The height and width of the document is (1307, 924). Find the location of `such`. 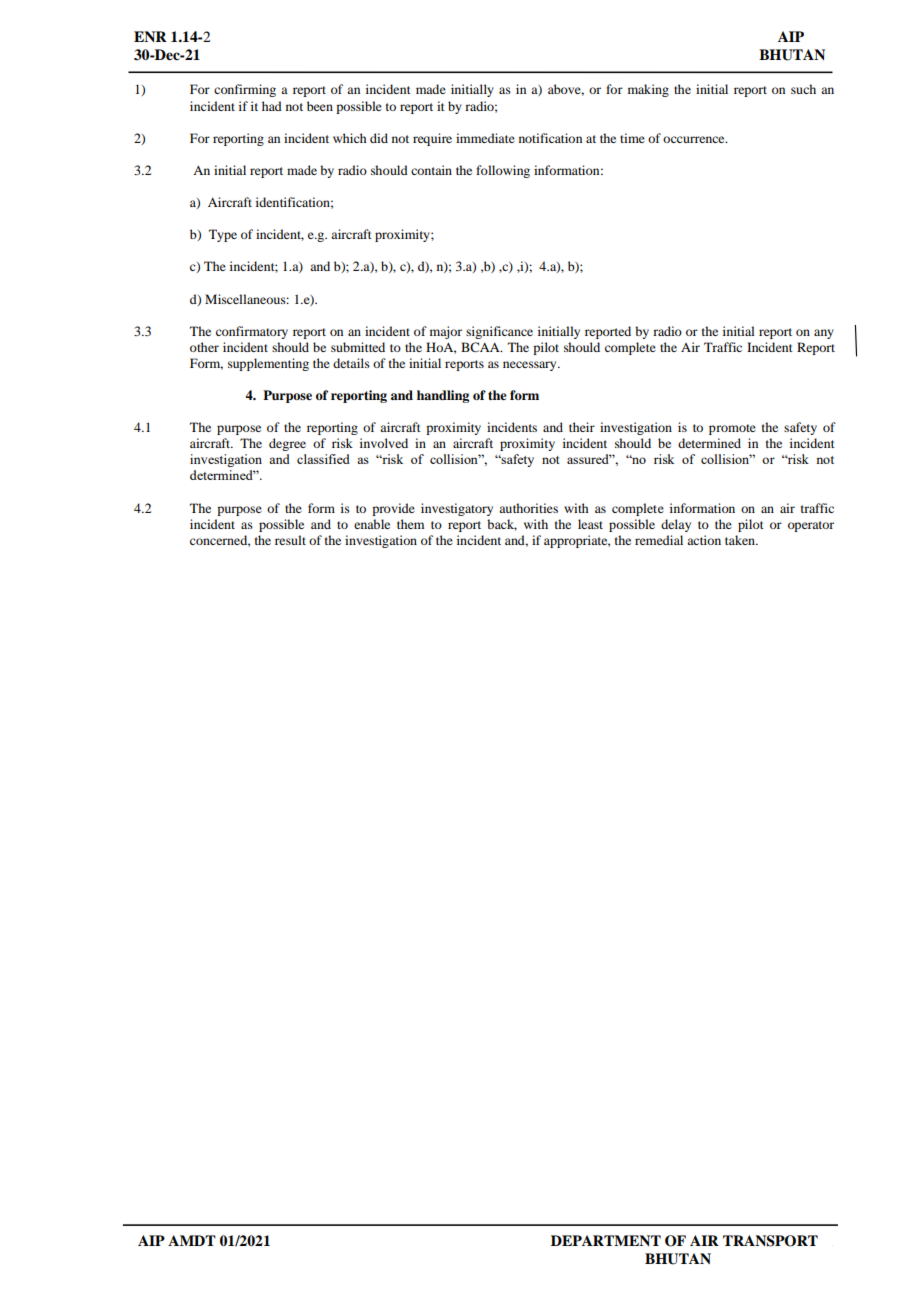

such is located at coordinates (803, 89).
